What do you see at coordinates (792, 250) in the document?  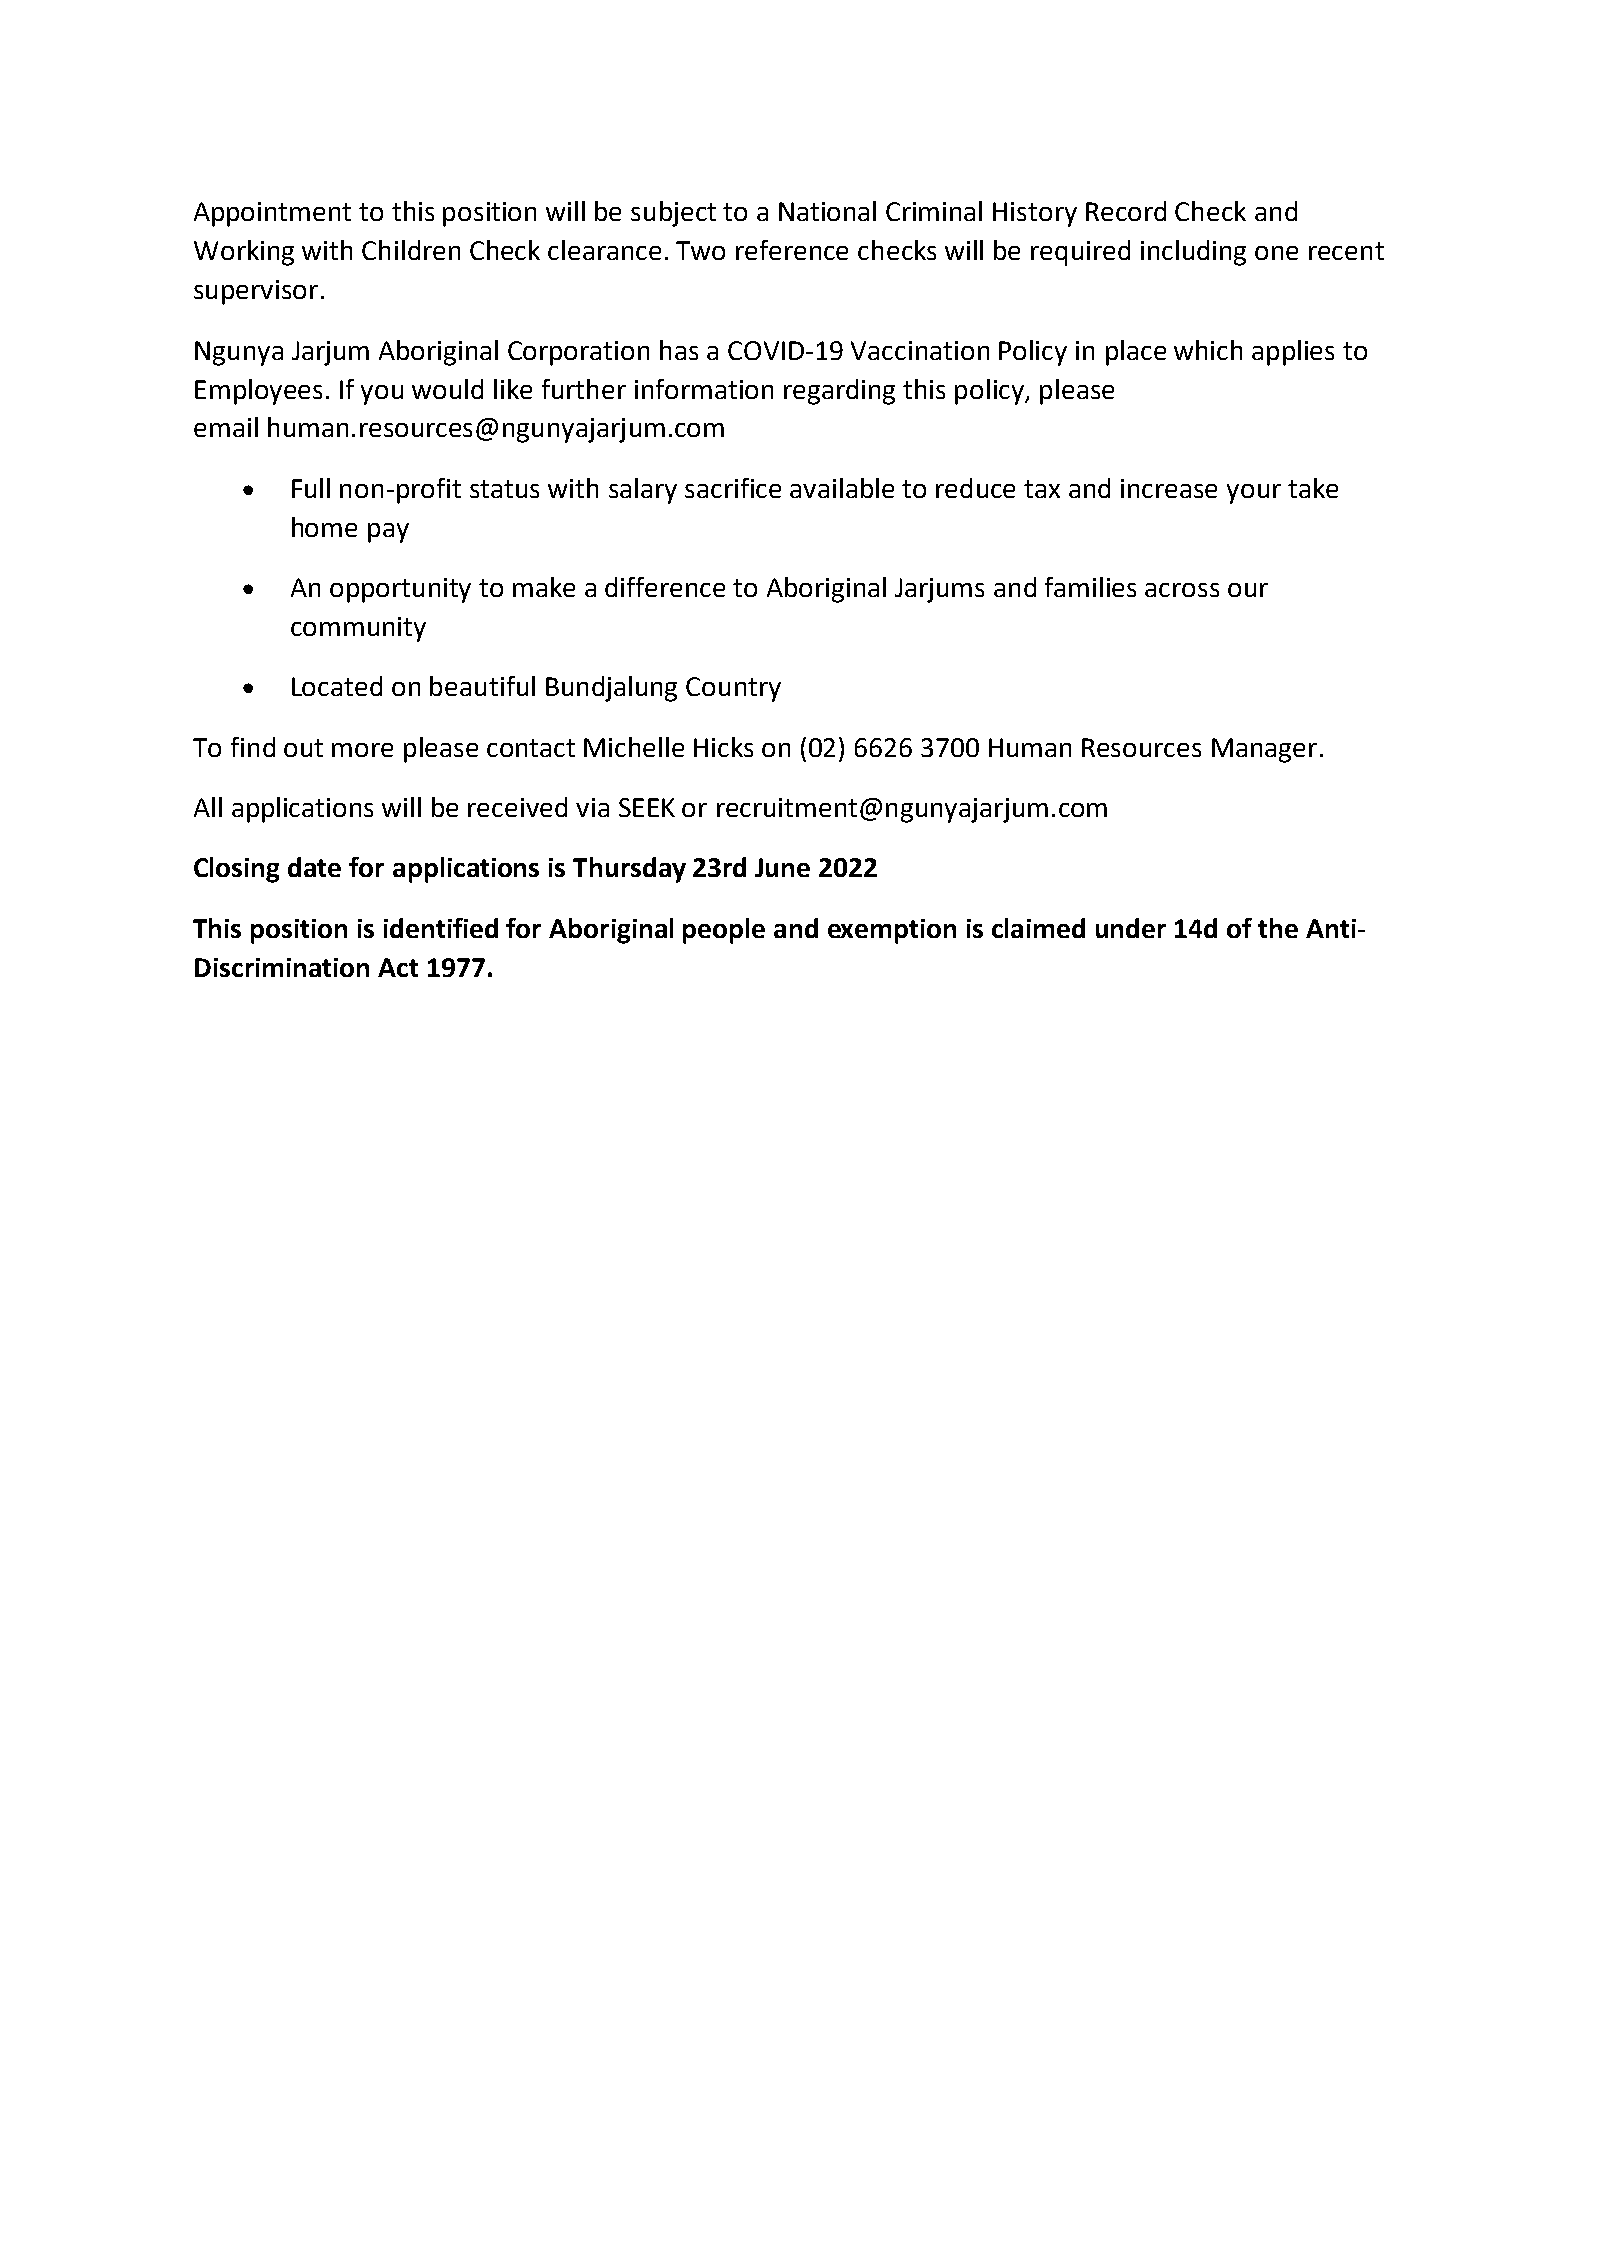 I see `reference` at bounding box center [792, 250].
